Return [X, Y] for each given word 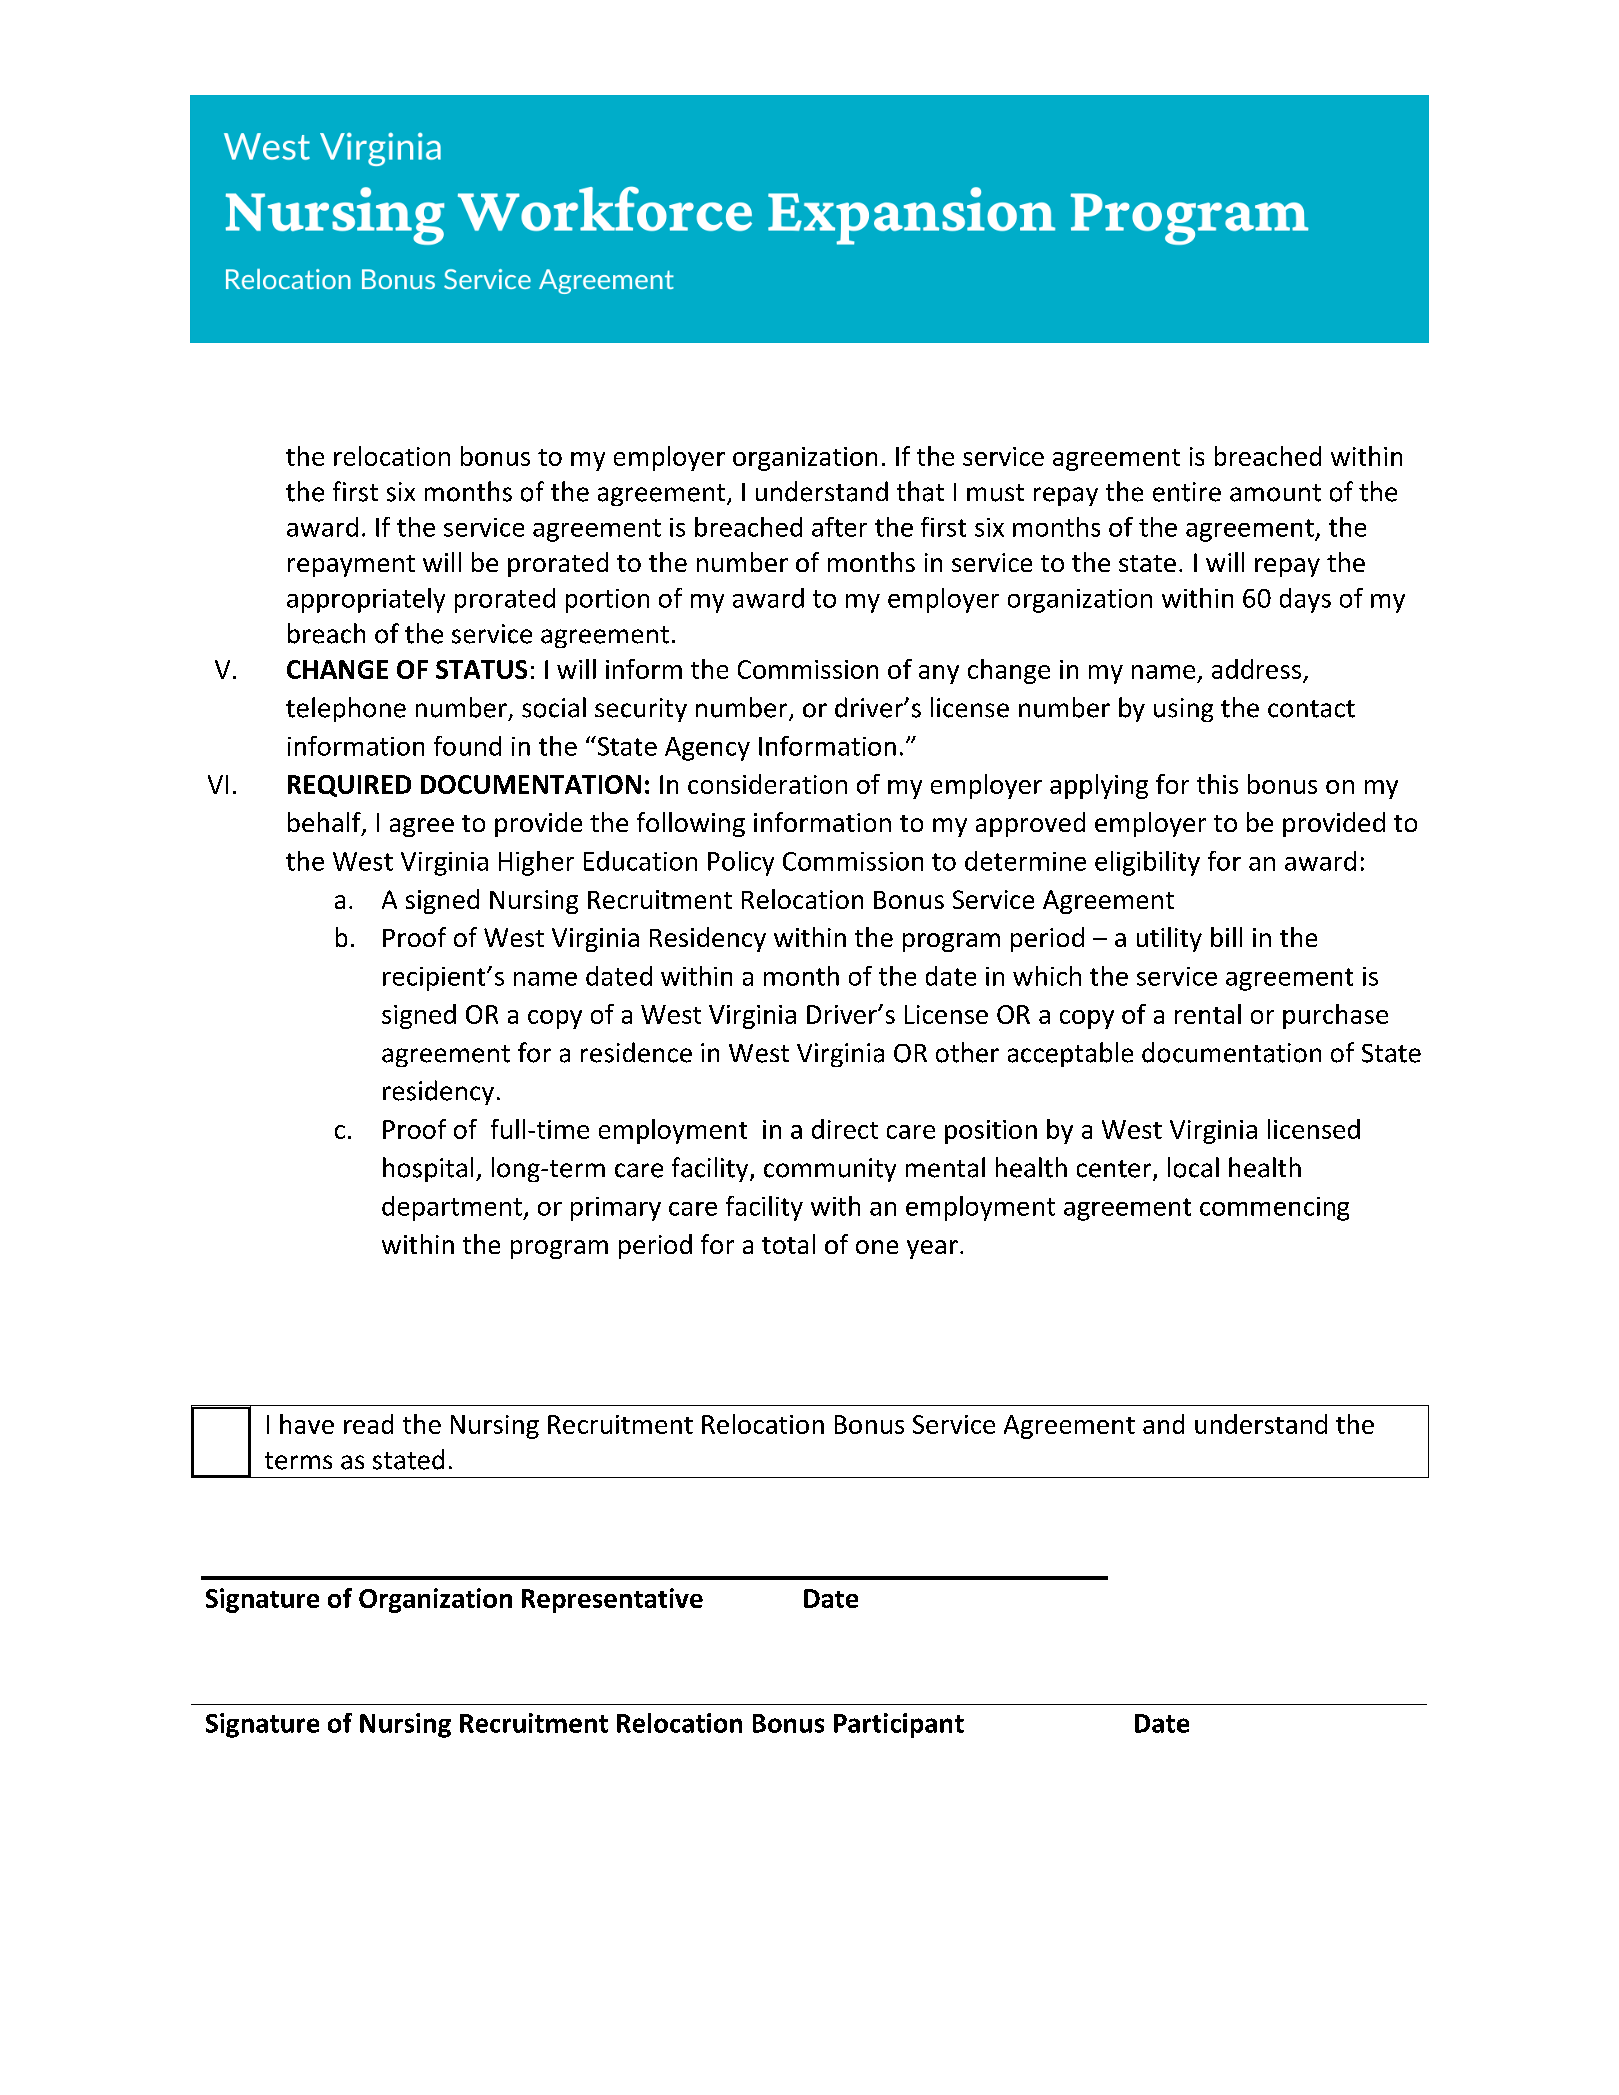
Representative [612, 1600]
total [788, 1244]
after [839, 527]
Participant [899, 1725]
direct [845, 1129]
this [1217, 784]
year [932, 1249]
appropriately [366, 600]
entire [1187, 492]
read [368, 1424]
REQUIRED [349, 786]
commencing [1274, 1209]
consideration [767, 784]
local [1193, 1167]
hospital [428, 1169]
